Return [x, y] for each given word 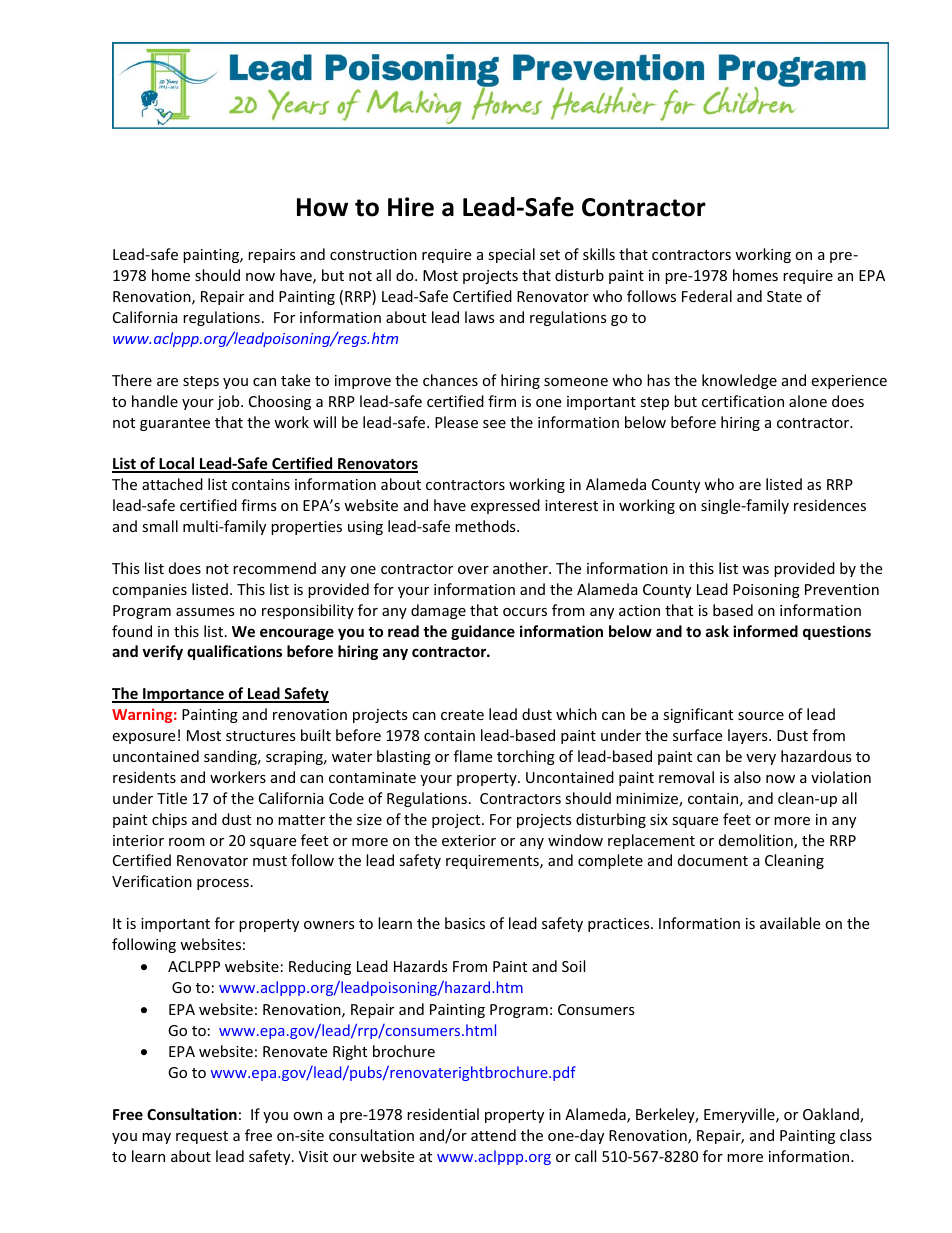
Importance [183, 695]
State [784, 296]
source [761, 716]
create [462, 715]
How [322, 207]
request [202, 1137]
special [511, 255]
